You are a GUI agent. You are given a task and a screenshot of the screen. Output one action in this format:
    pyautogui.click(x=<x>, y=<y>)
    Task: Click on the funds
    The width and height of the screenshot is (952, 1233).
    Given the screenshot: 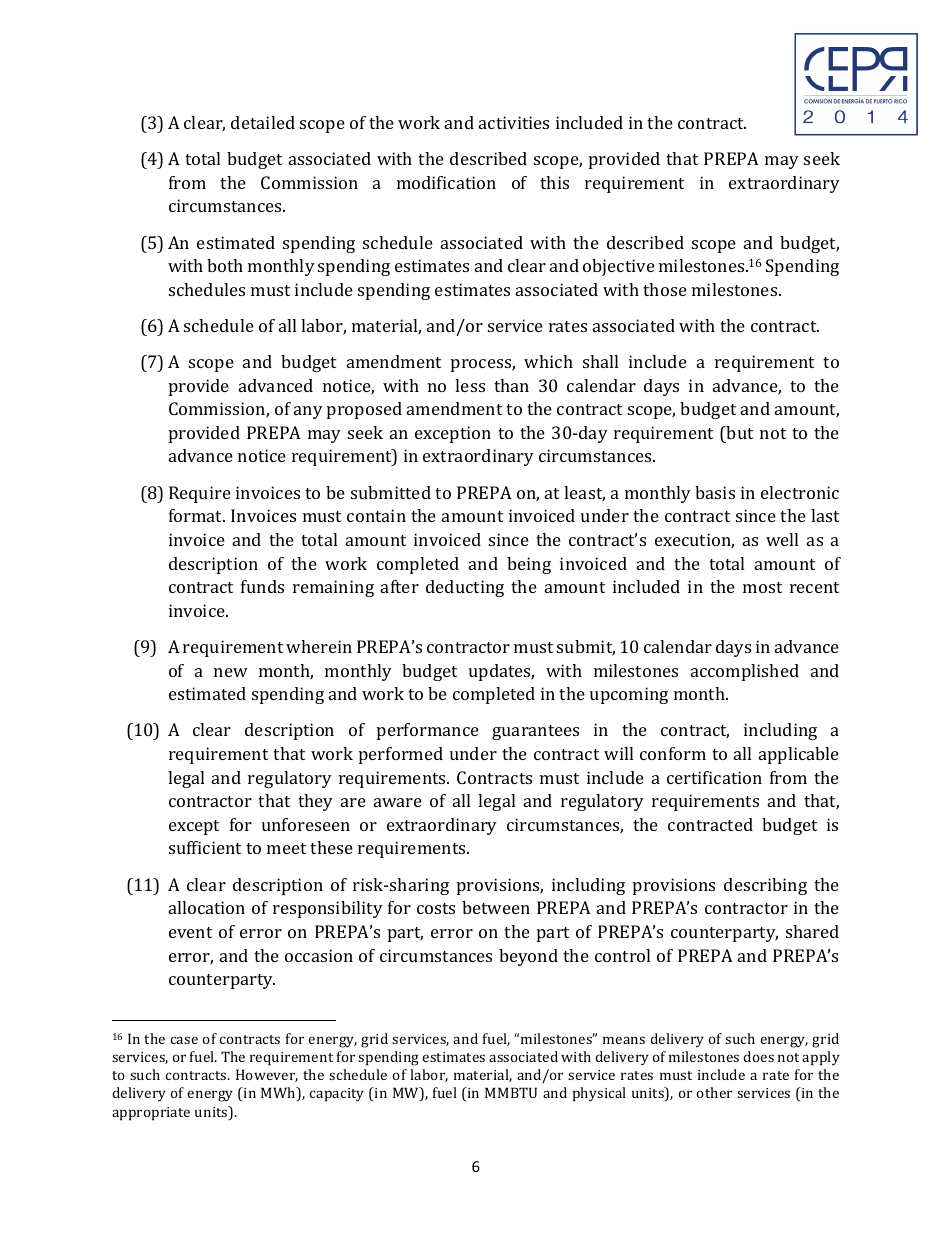 What is the action you would take?
    pyautogui.click(x=262, y=586)
